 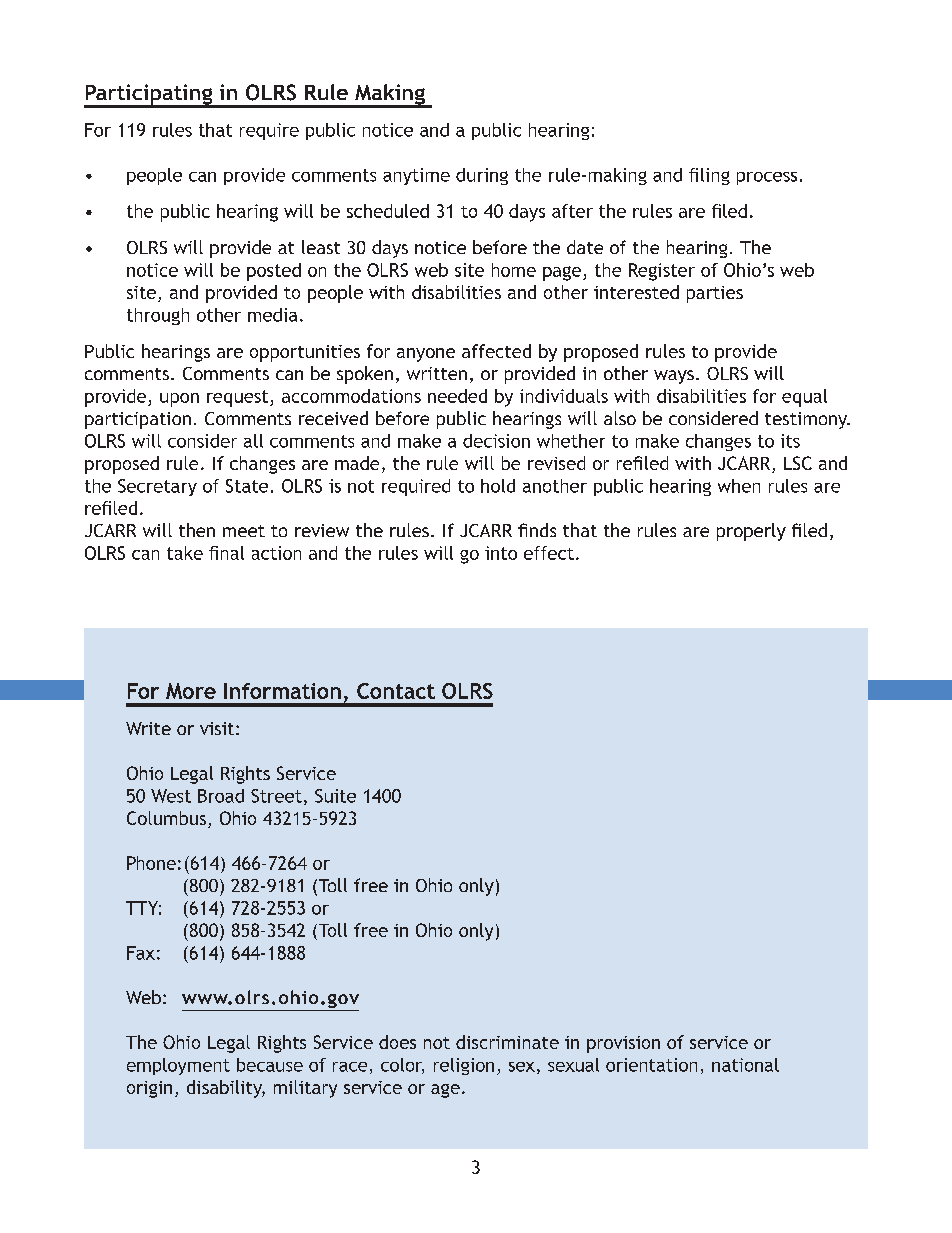 I want to click on visit, so click(x=217, y=728).
